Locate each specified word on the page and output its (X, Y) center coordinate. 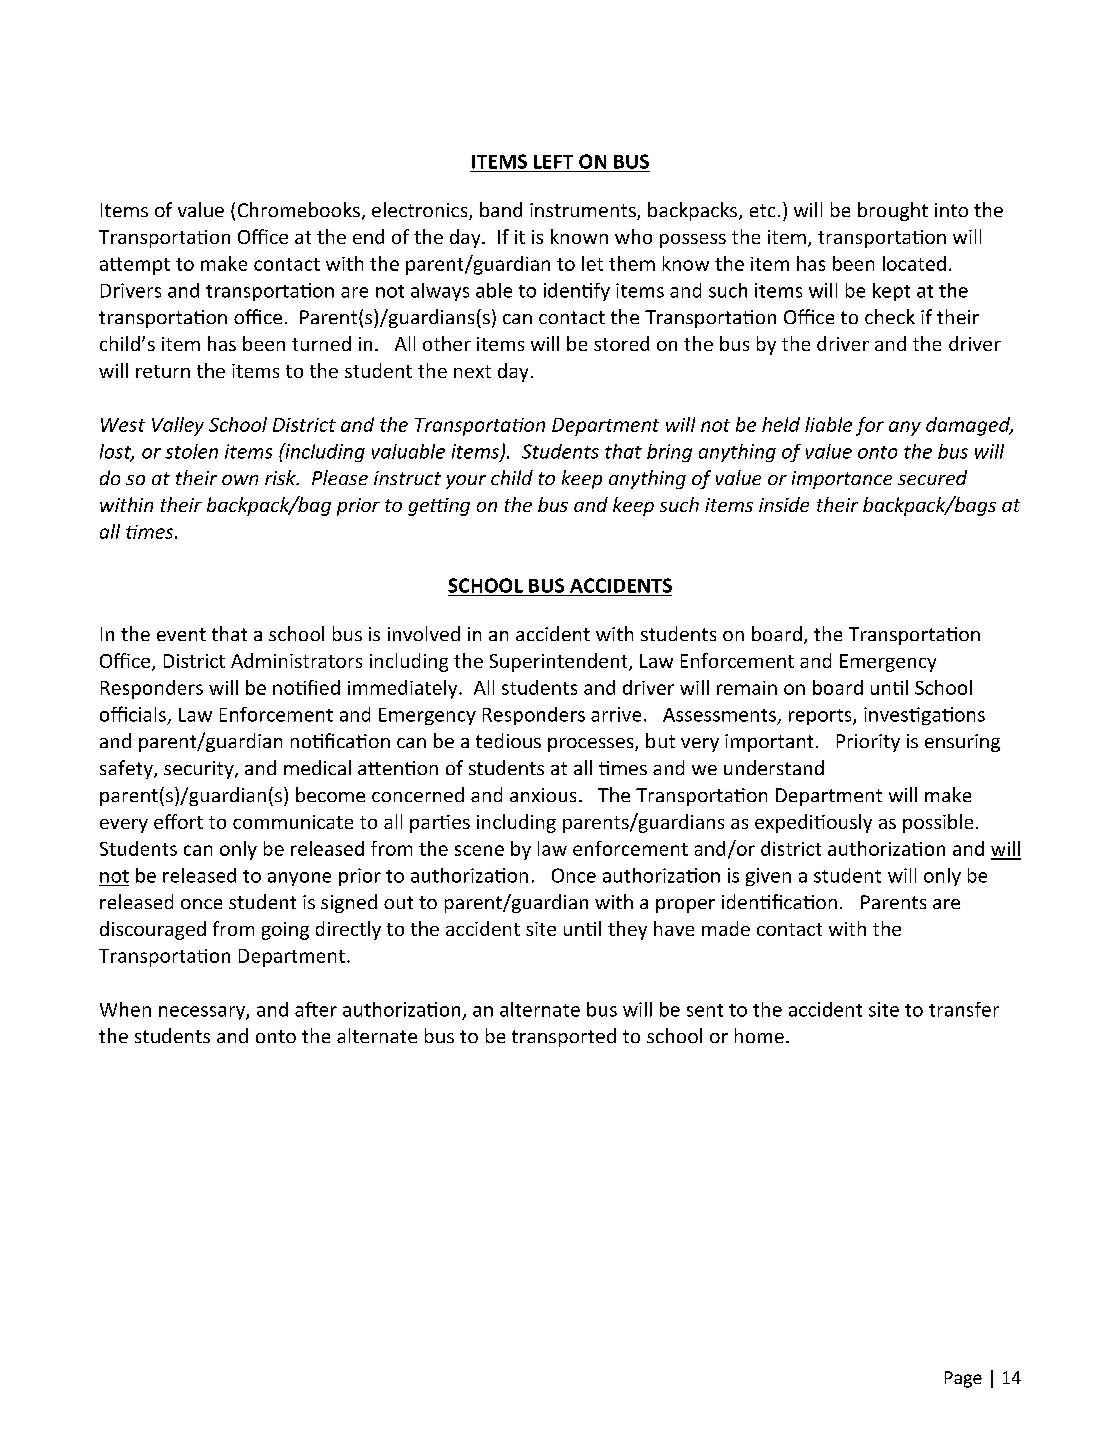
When (125, 1009)
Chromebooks (299, 209)
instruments (584, 211)
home (759, 1035)
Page (963, 1379)
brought (893, 211)
